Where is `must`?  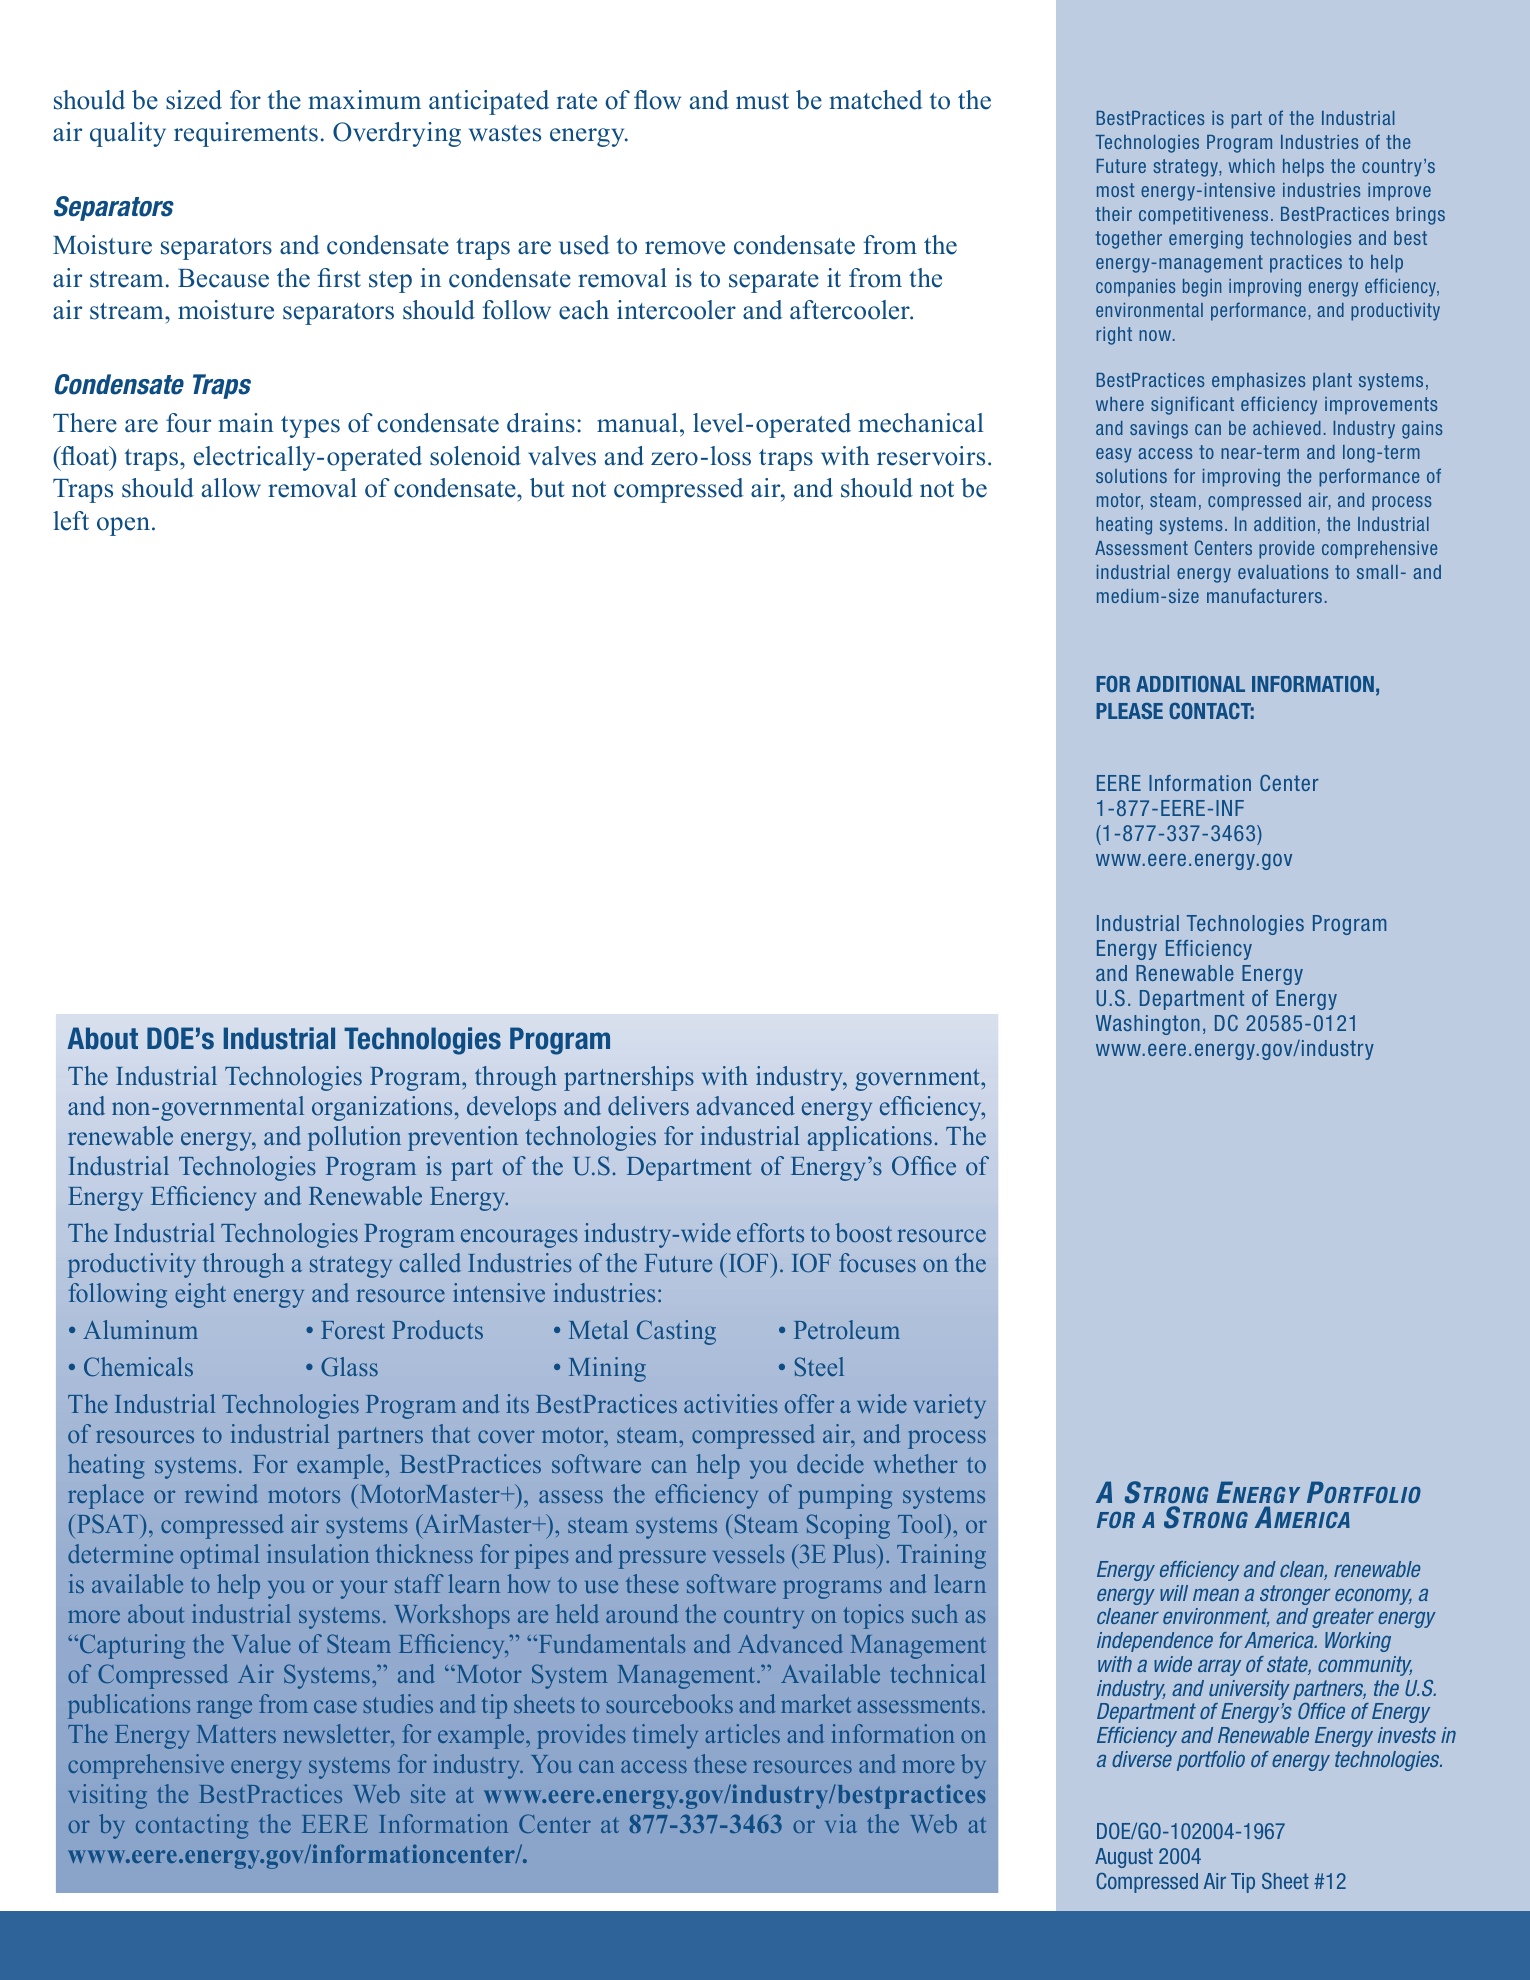
must is located at coordinates (762, 101).
